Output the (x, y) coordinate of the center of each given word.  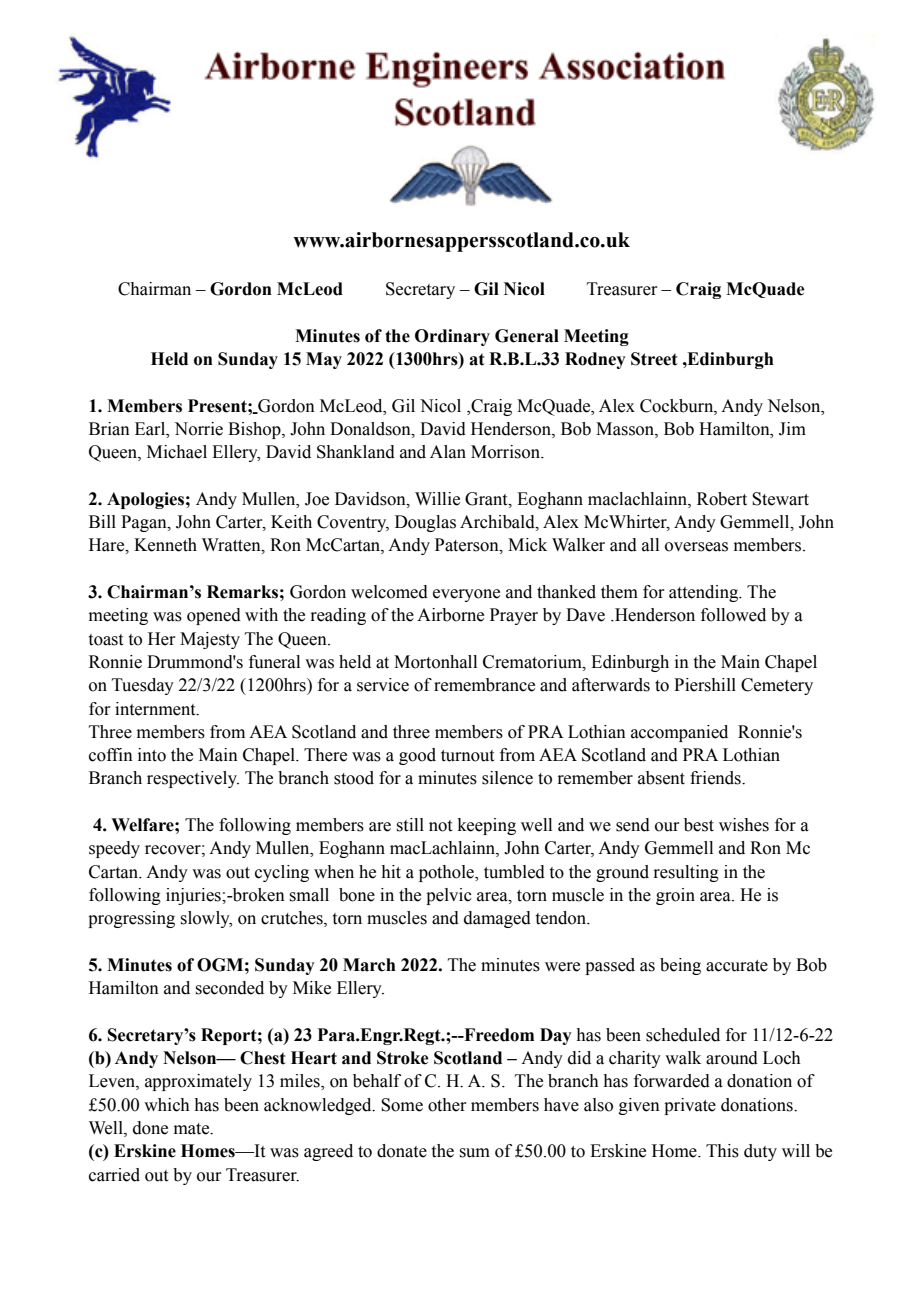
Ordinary (452, 337)
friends (716, 778)
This (722, 1151)
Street (654, 359)
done (150, 1128)
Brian (109, 429)
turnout (467, 756)
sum (474, 1153)
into (152, 755)
